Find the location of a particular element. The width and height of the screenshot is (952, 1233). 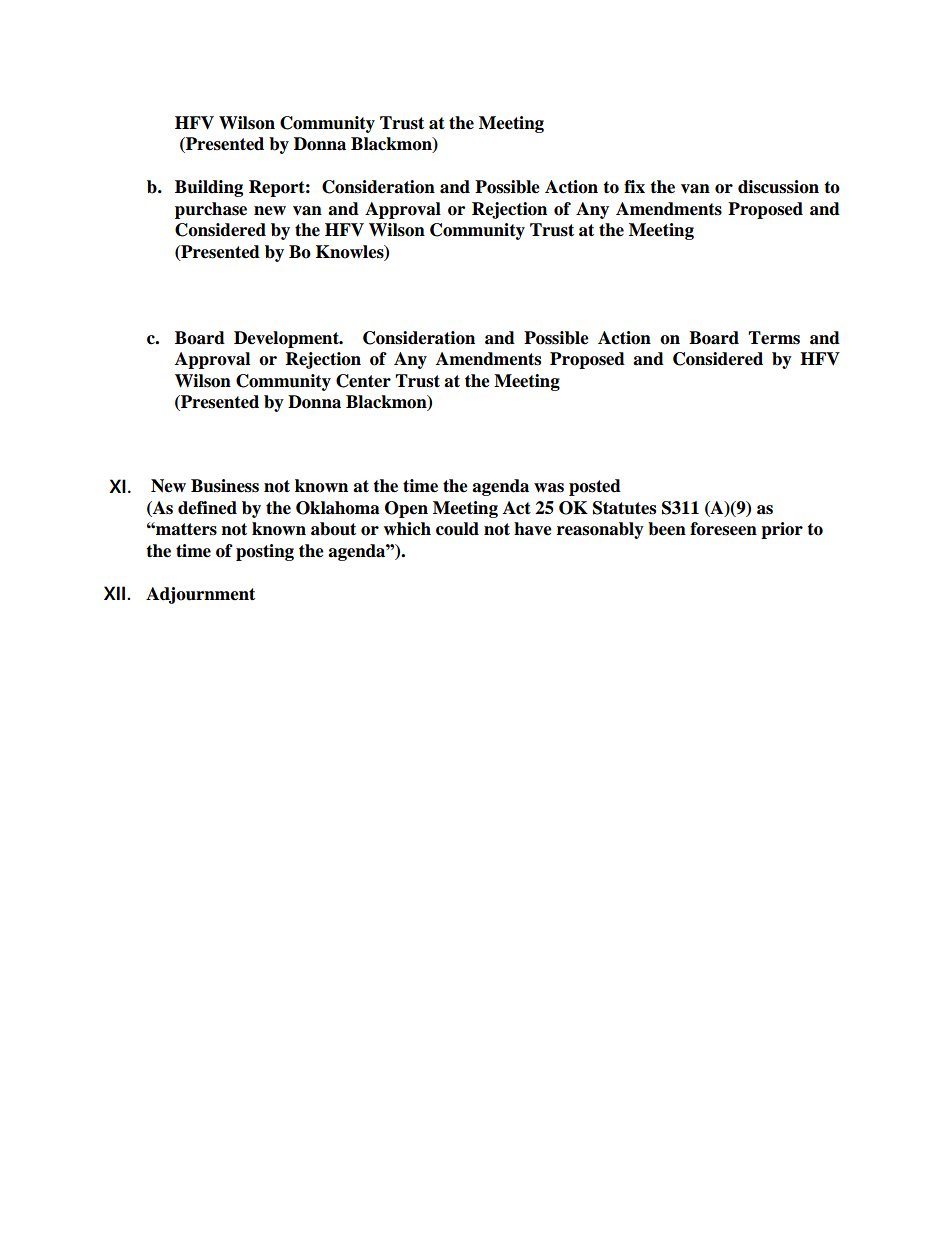

Center is located at coordinates (363, 381).
